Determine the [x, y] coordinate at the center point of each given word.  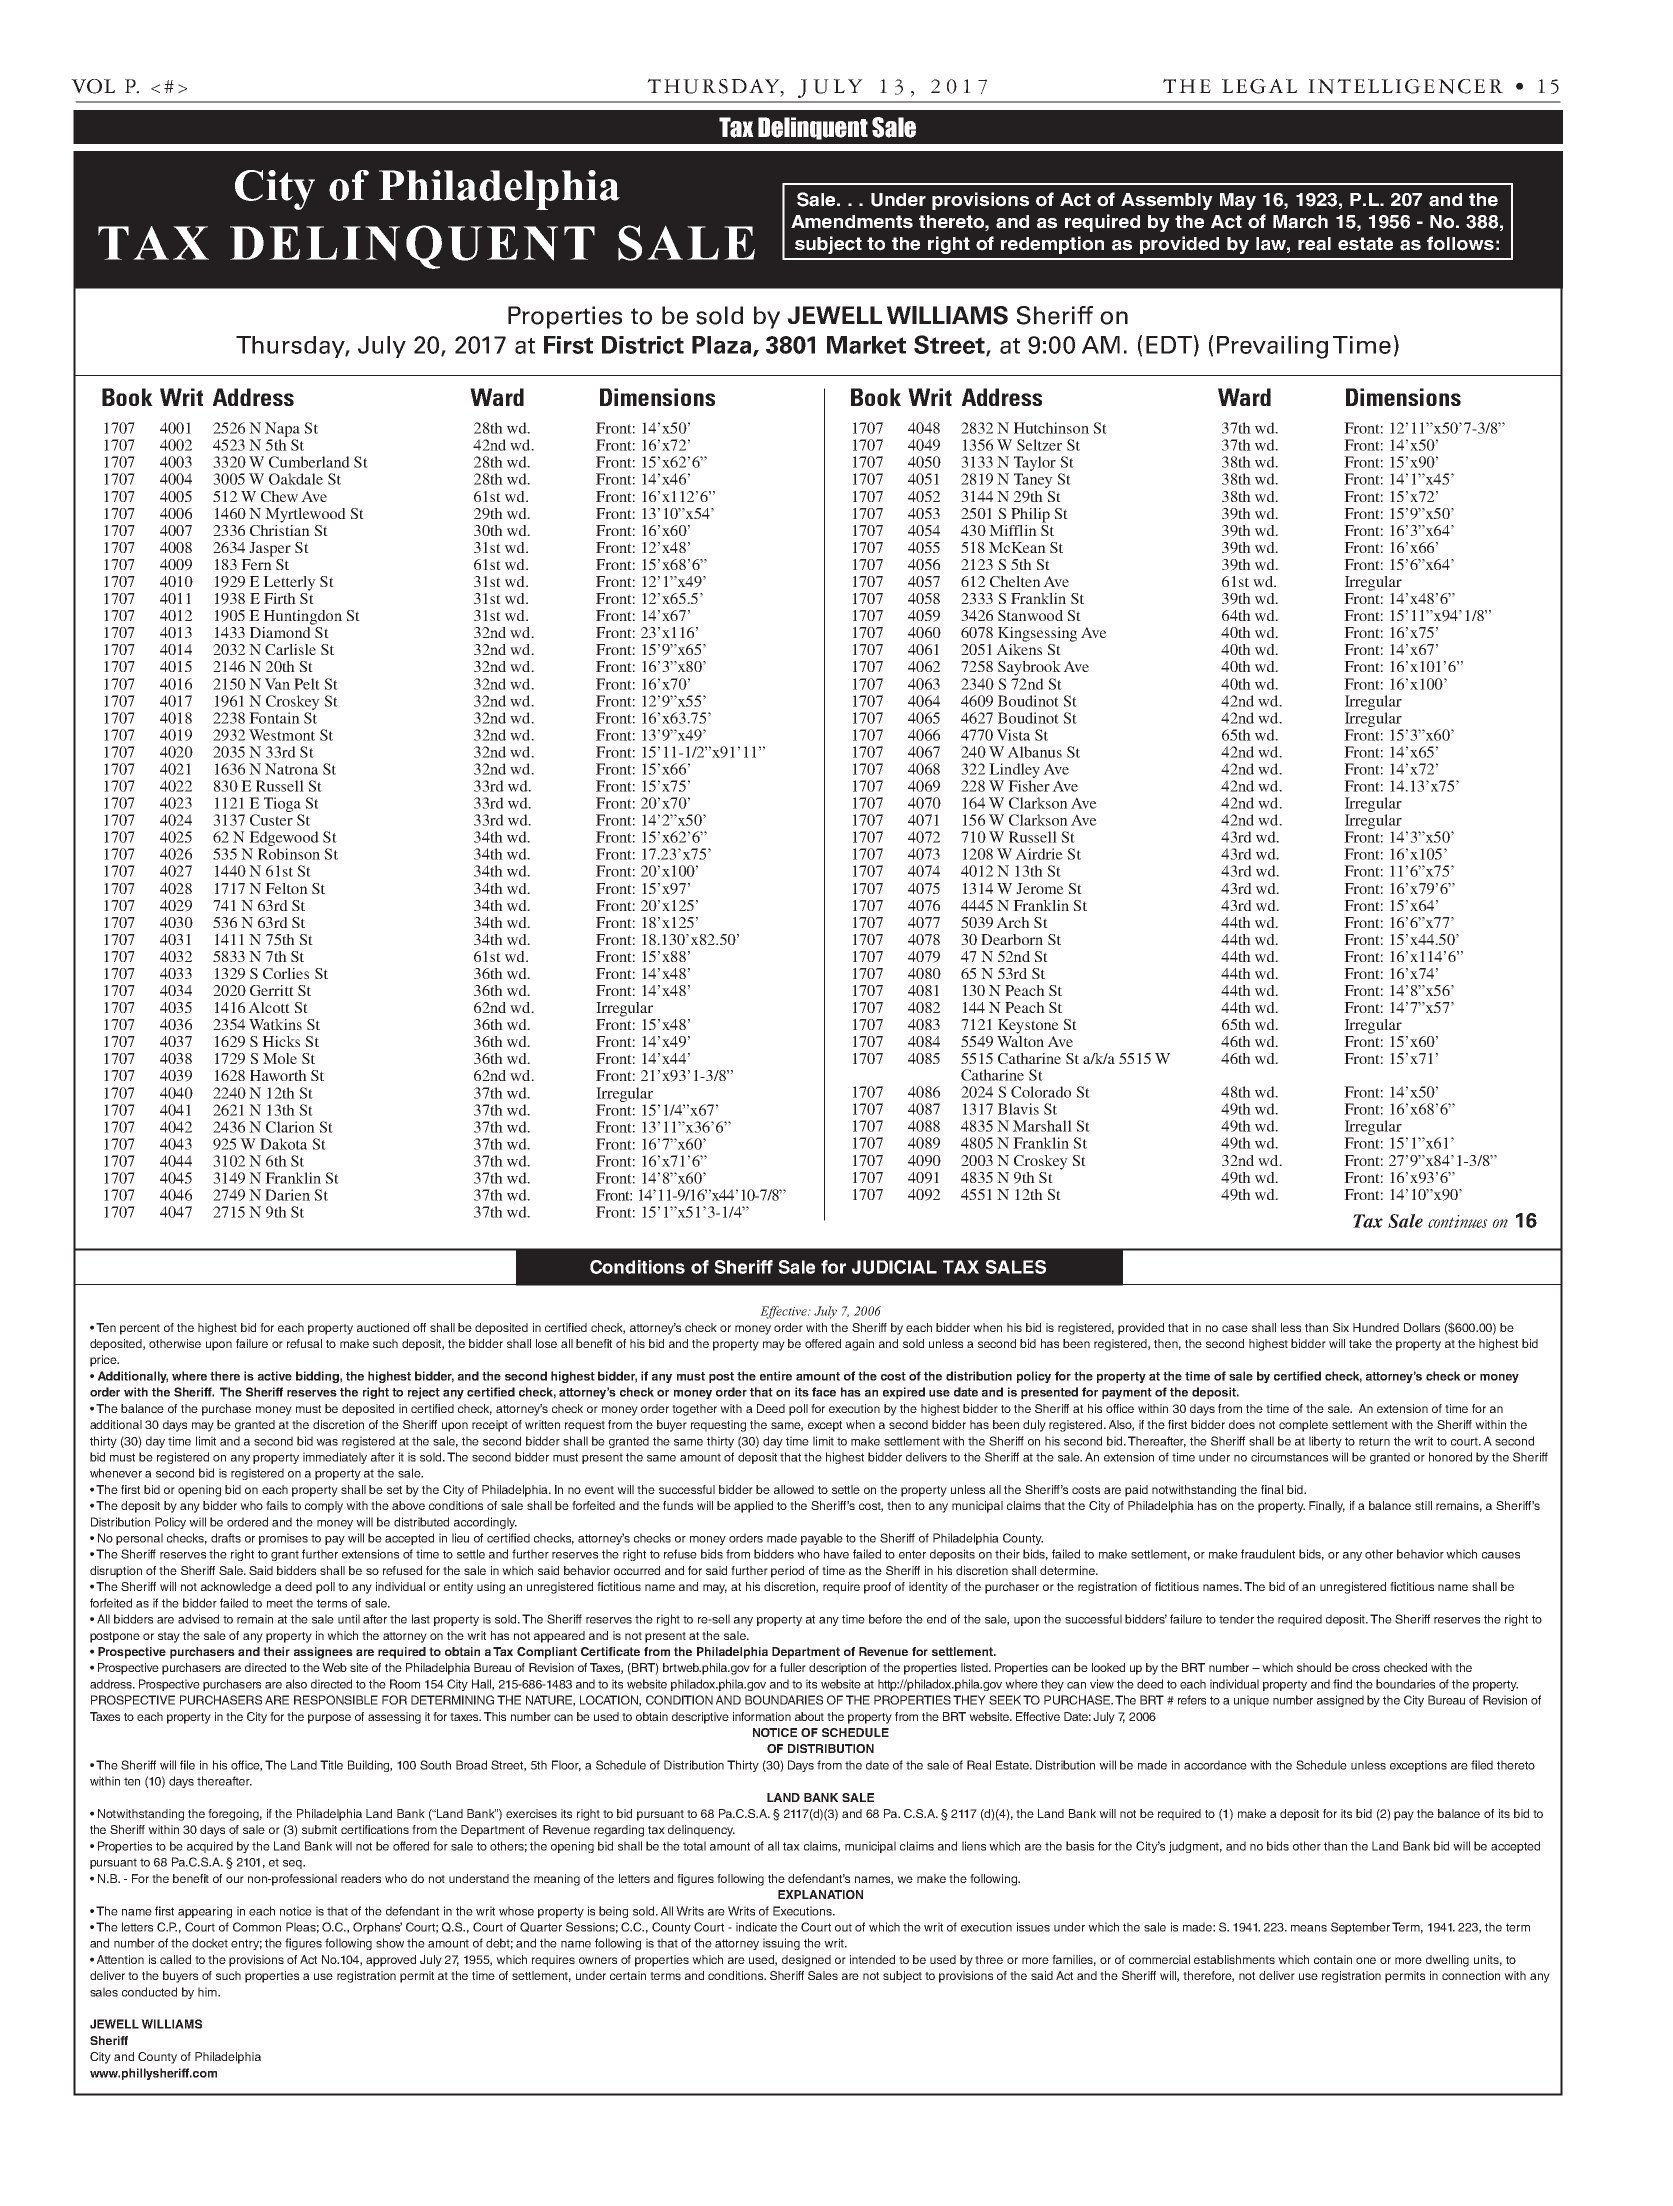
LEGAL [1259, 86]
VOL [93, 86]
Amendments [852, 222]
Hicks [281, 1041]
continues [1458, 1221]
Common [257, 1927]
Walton [1020, 1041]
